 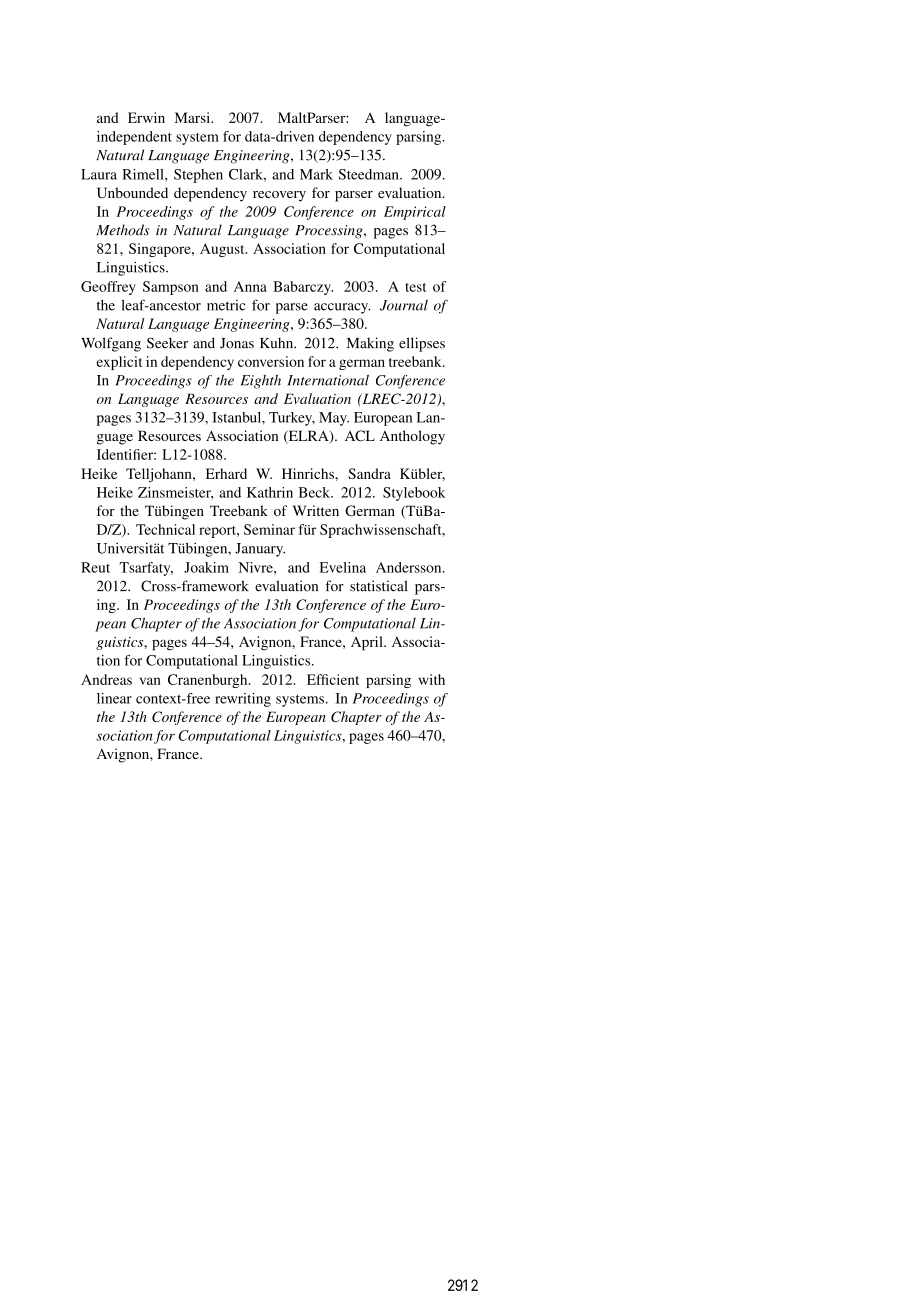 What do you see at coordinates (119, 363) in the page?
I see `explicit` at bounding box center [119, 363].
